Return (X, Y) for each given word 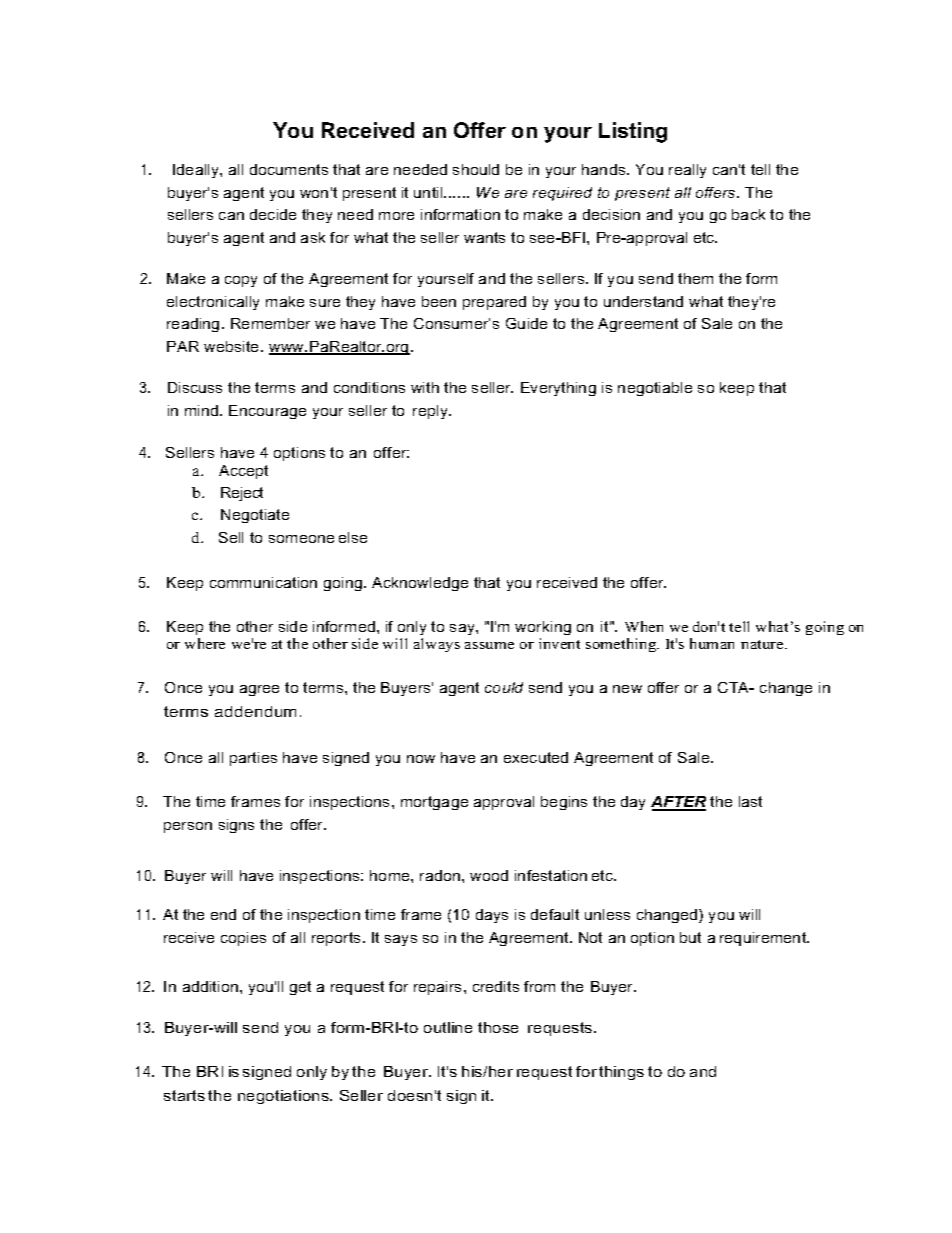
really (687, 171)
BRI (210, 1071)
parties (253, 759)
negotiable (655, 389)
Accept (243, 472)
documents (289, 169)
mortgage (434, 803)
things (621, 1073)
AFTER (678, 803)
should (476, 169)
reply (431, 412)
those (498, 1027)
